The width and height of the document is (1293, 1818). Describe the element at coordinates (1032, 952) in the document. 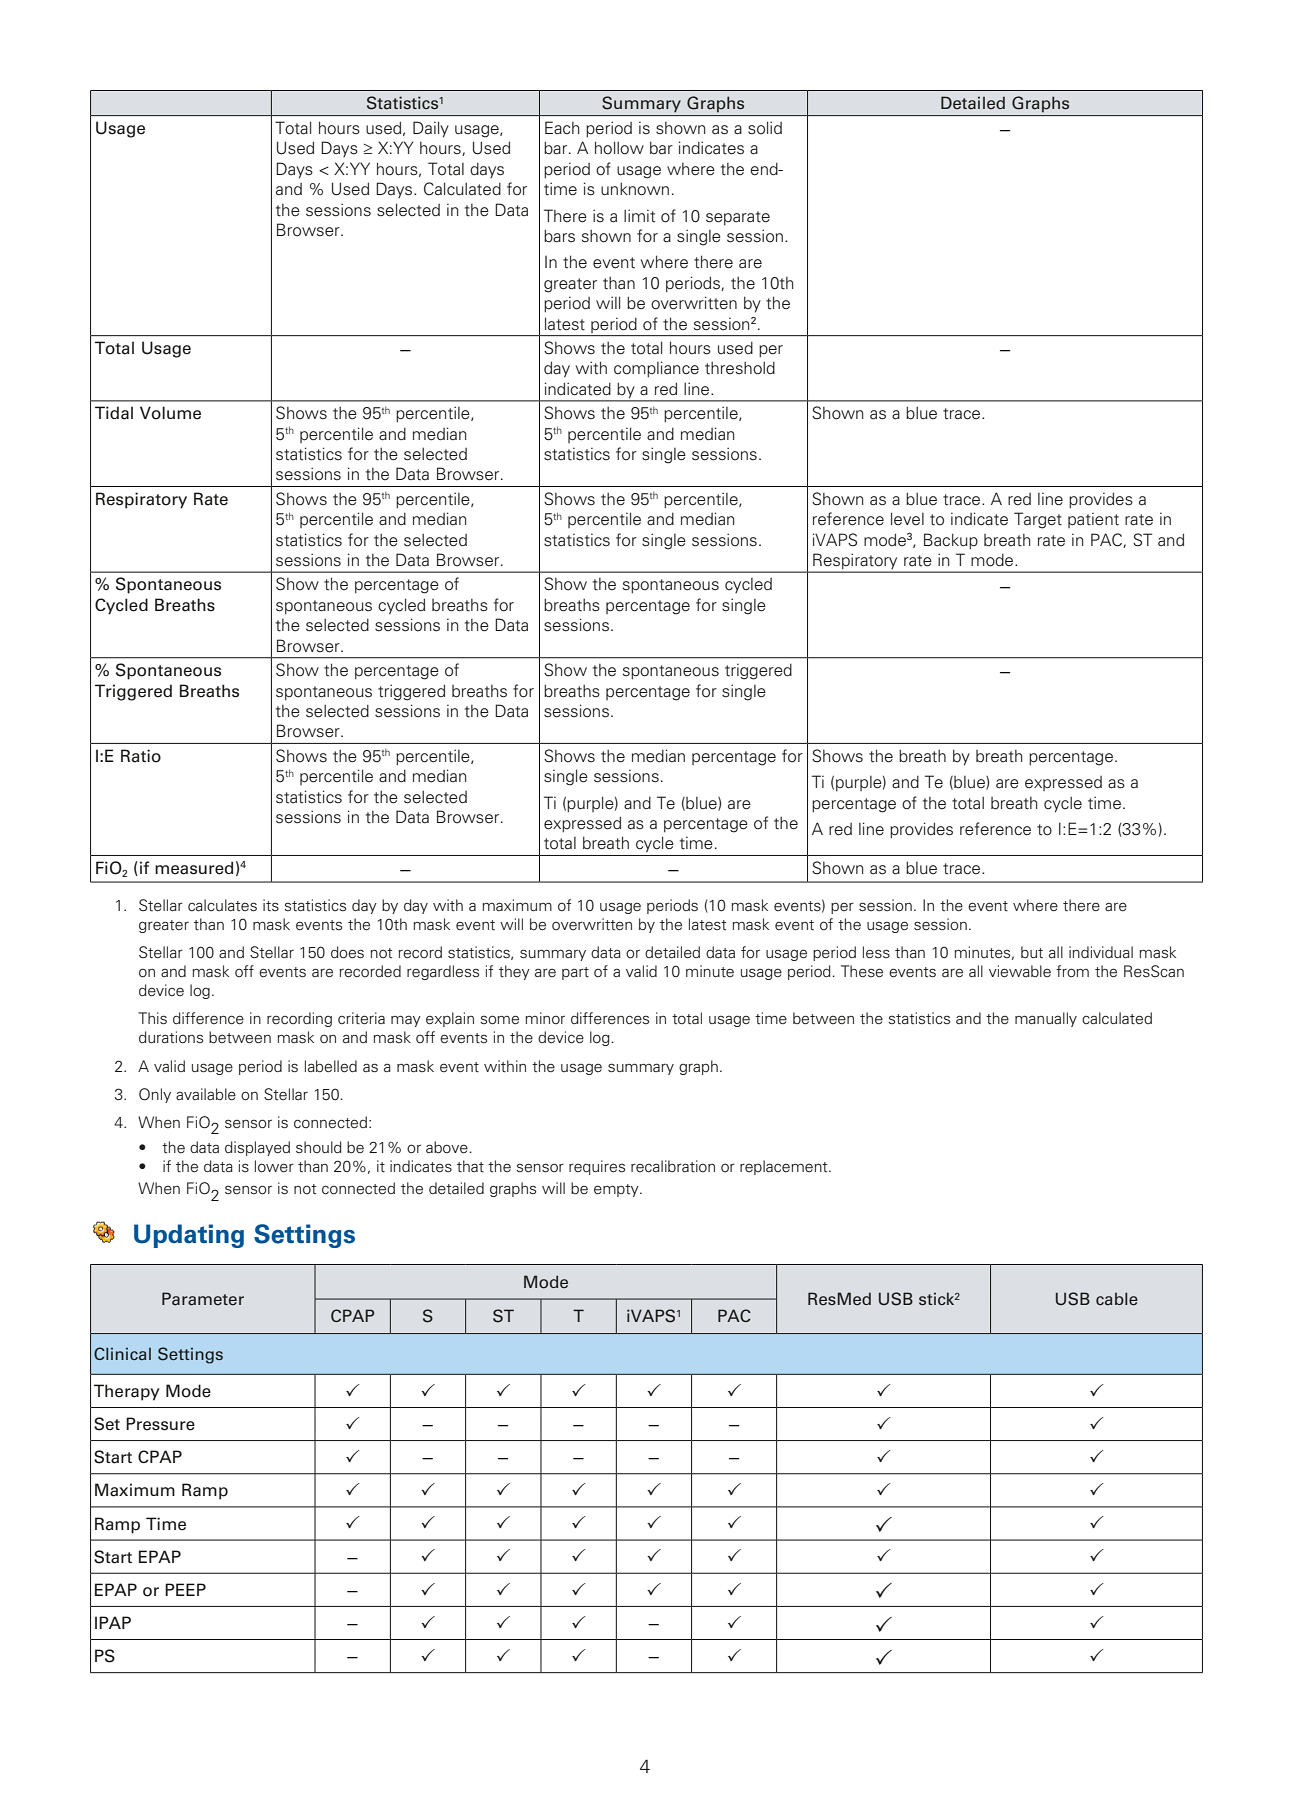

I see `but` at that location.
